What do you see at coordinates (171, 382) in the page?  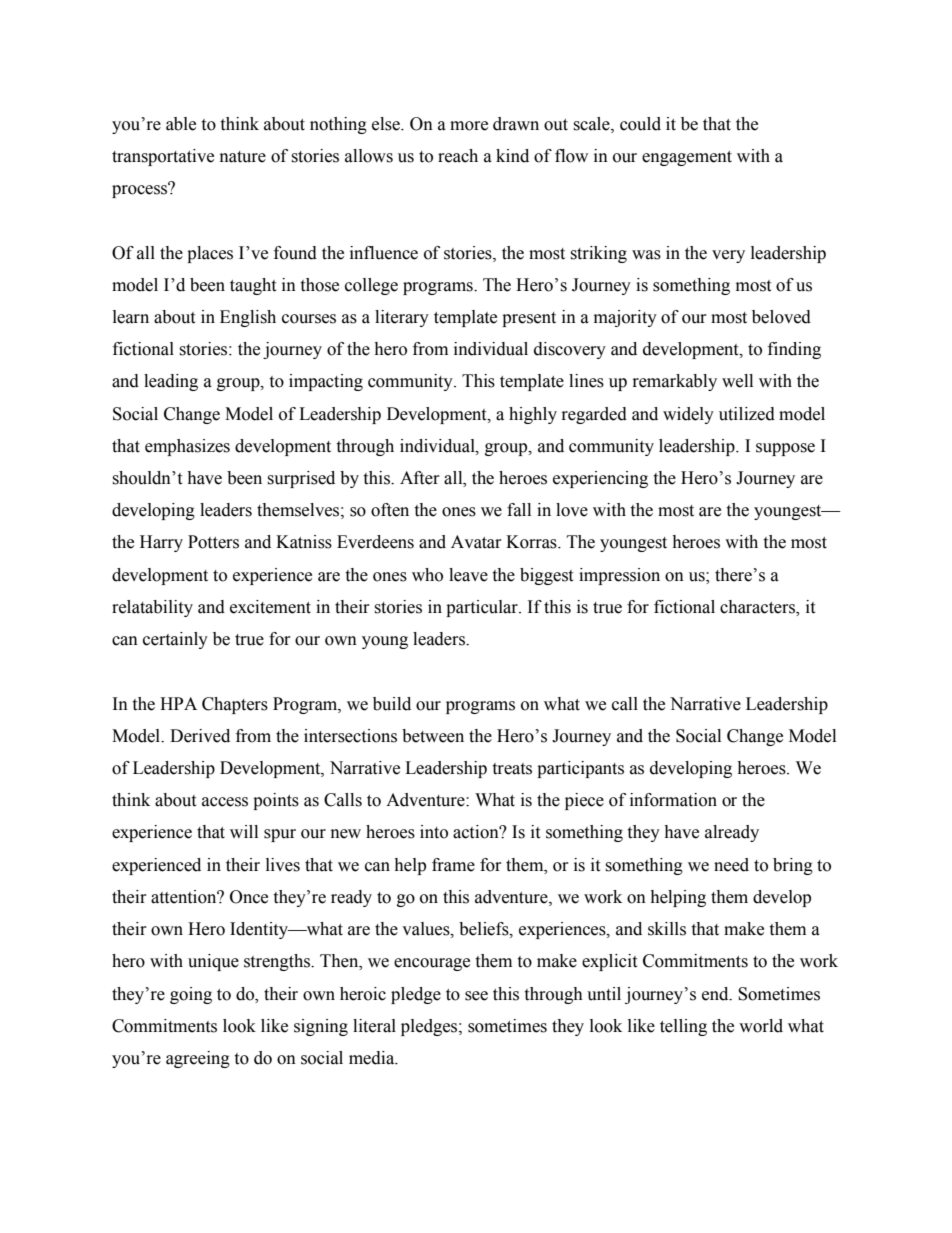 I see `leading` at bounding box center [171, 382].
